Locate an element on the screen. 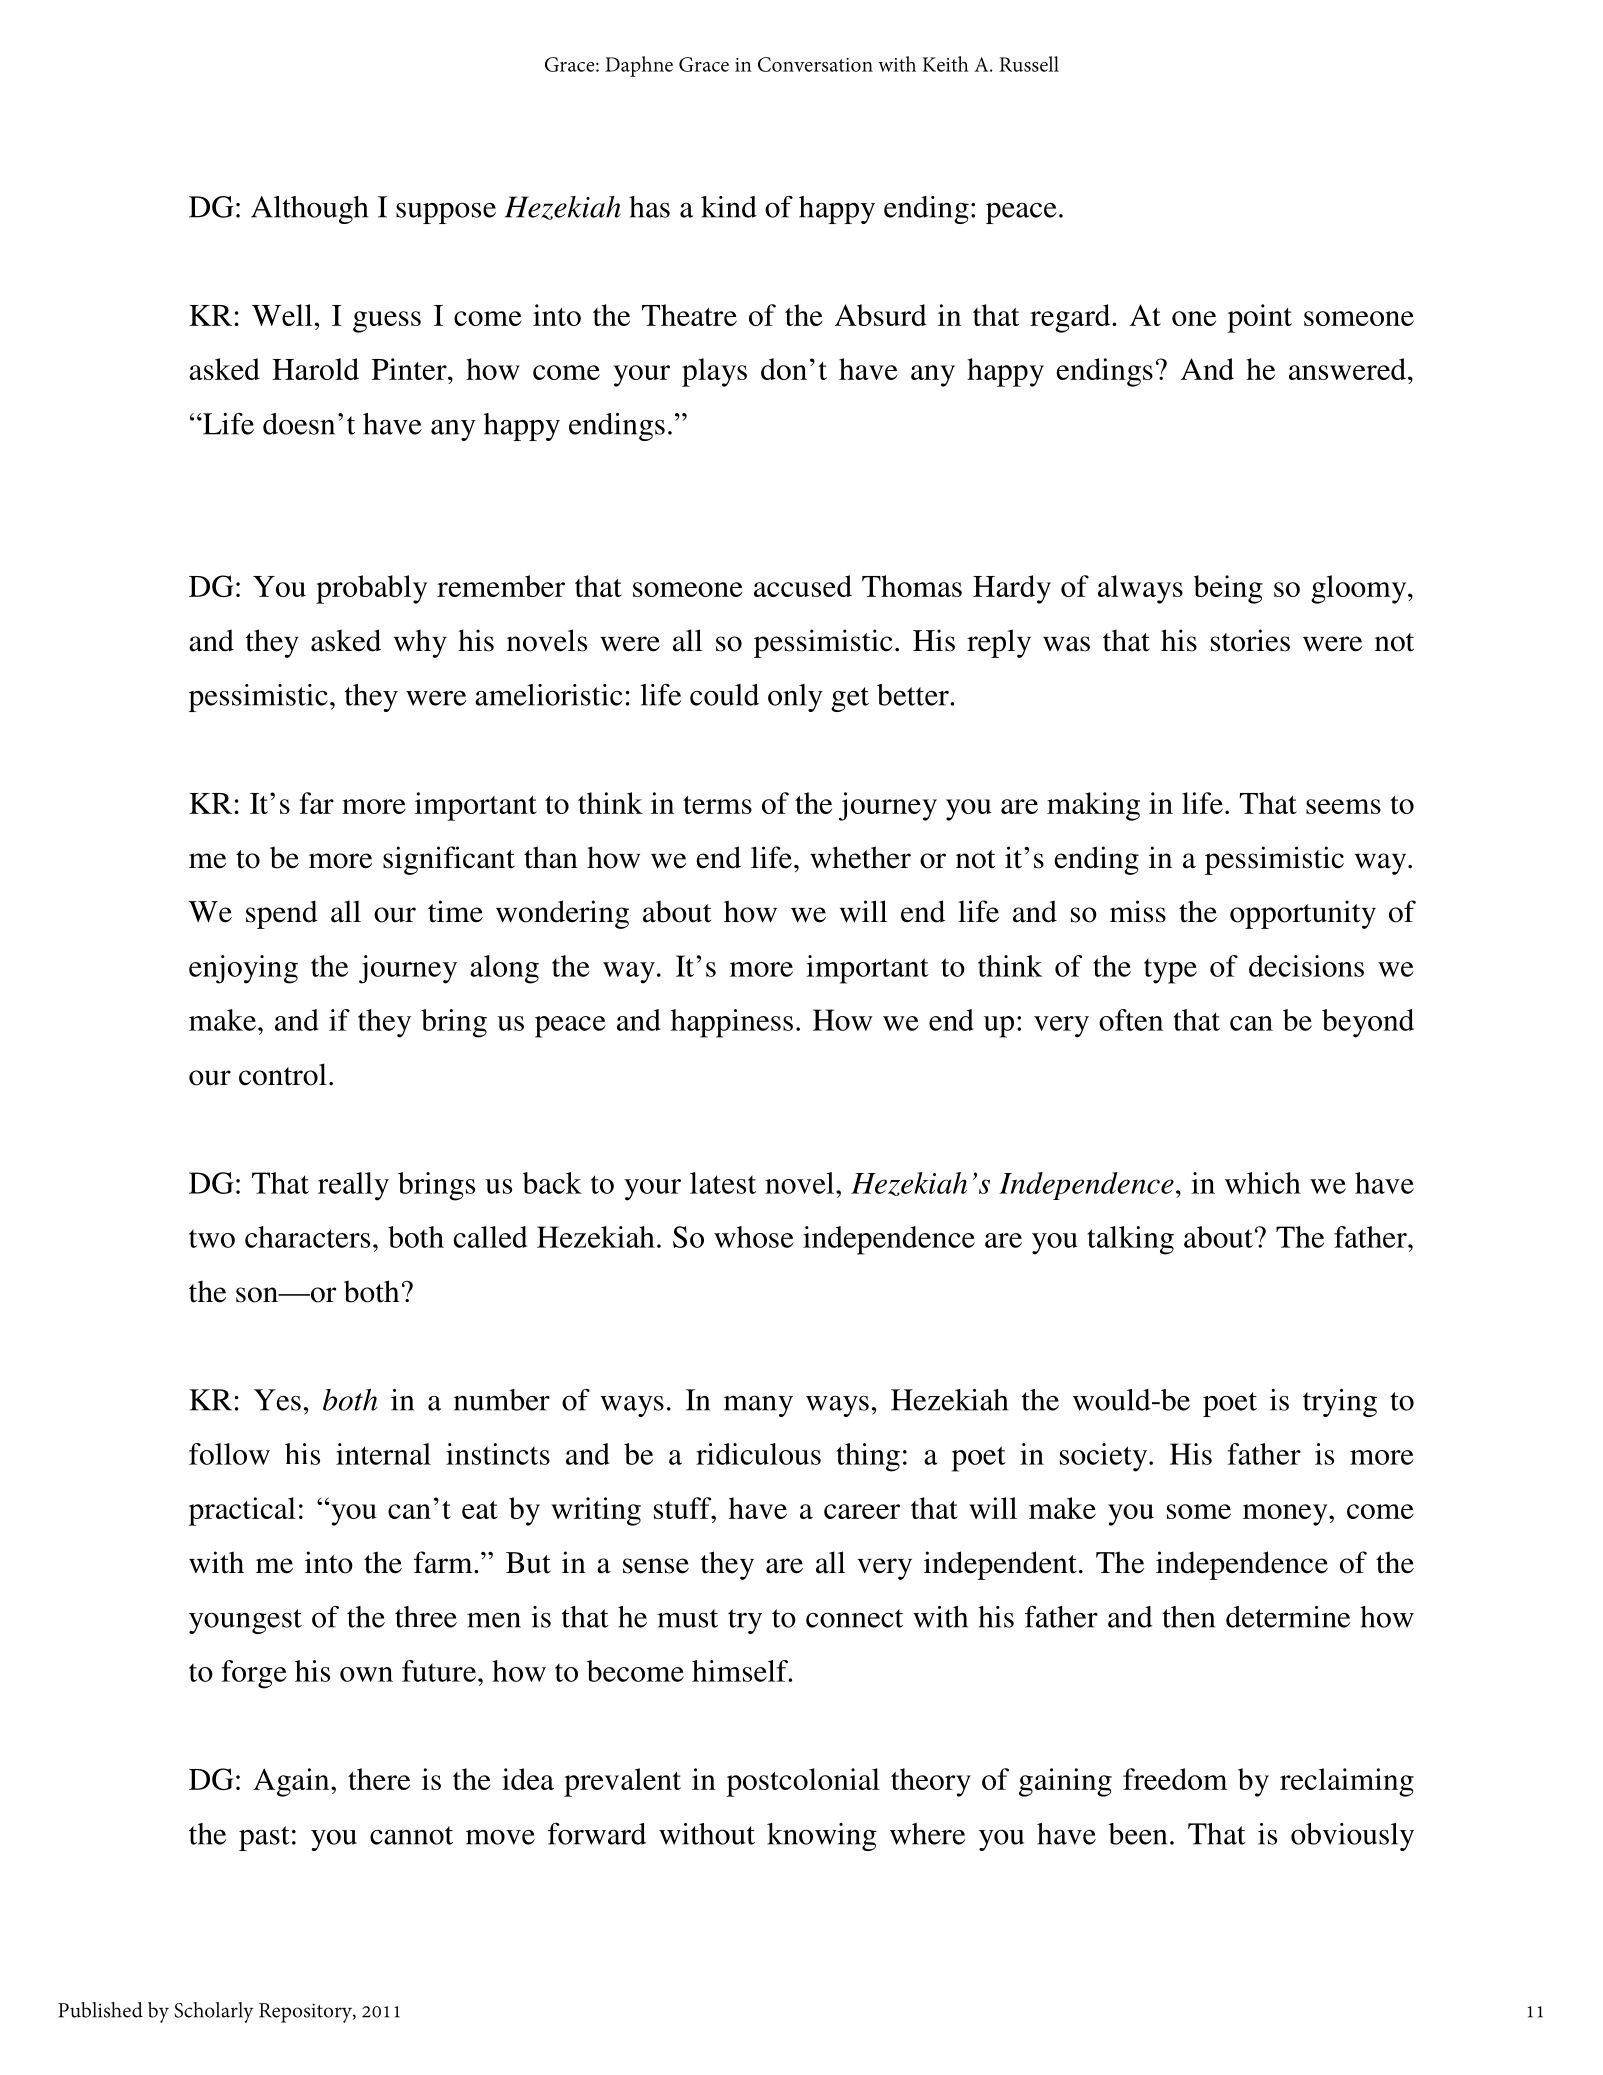 Image resolution: width=1603 pixels, height=2075 pixels. Scholarly is located at coordinates (214, 2012).
